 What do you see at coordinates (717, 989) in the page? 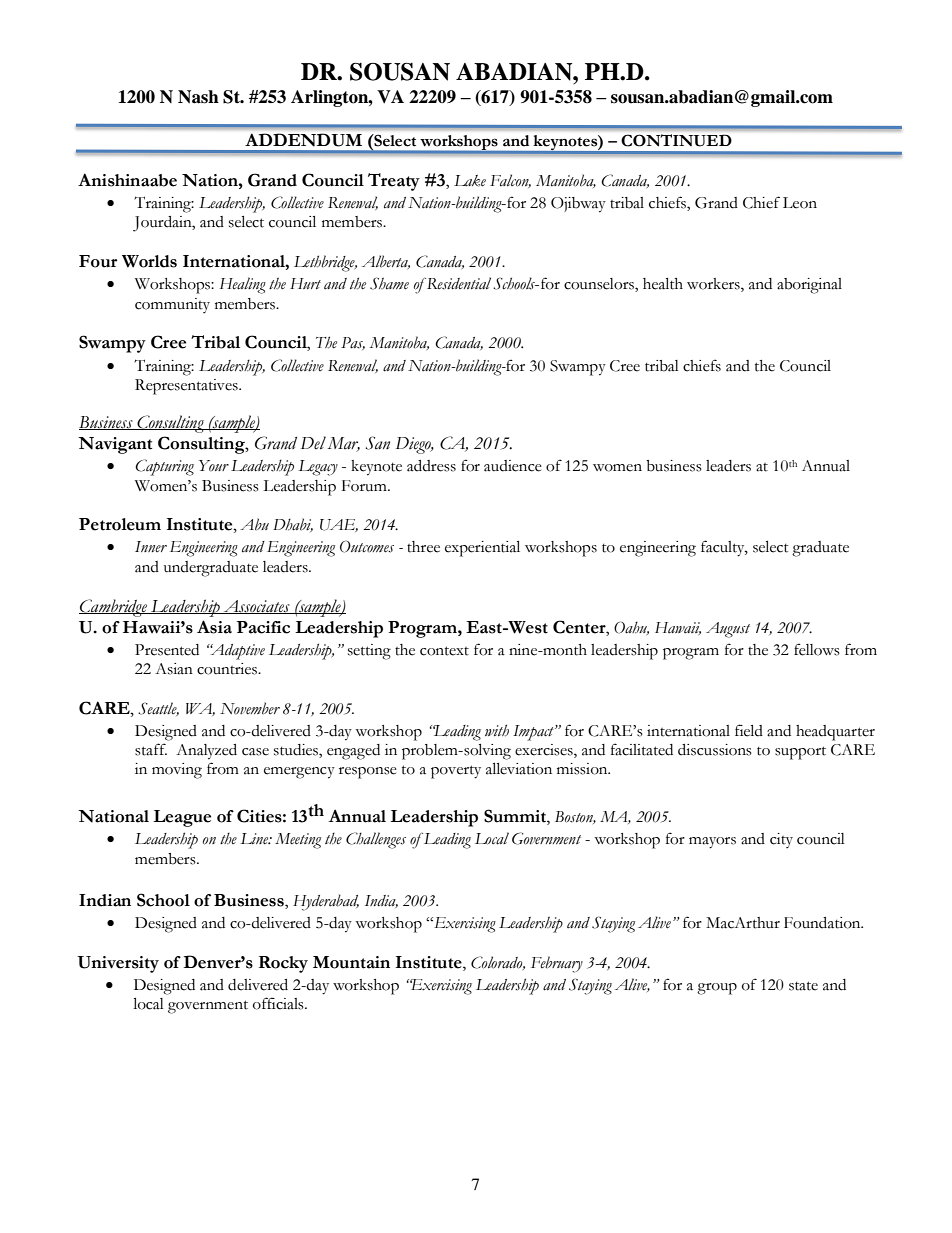
I see `group` at bounding box center [717, 989].
